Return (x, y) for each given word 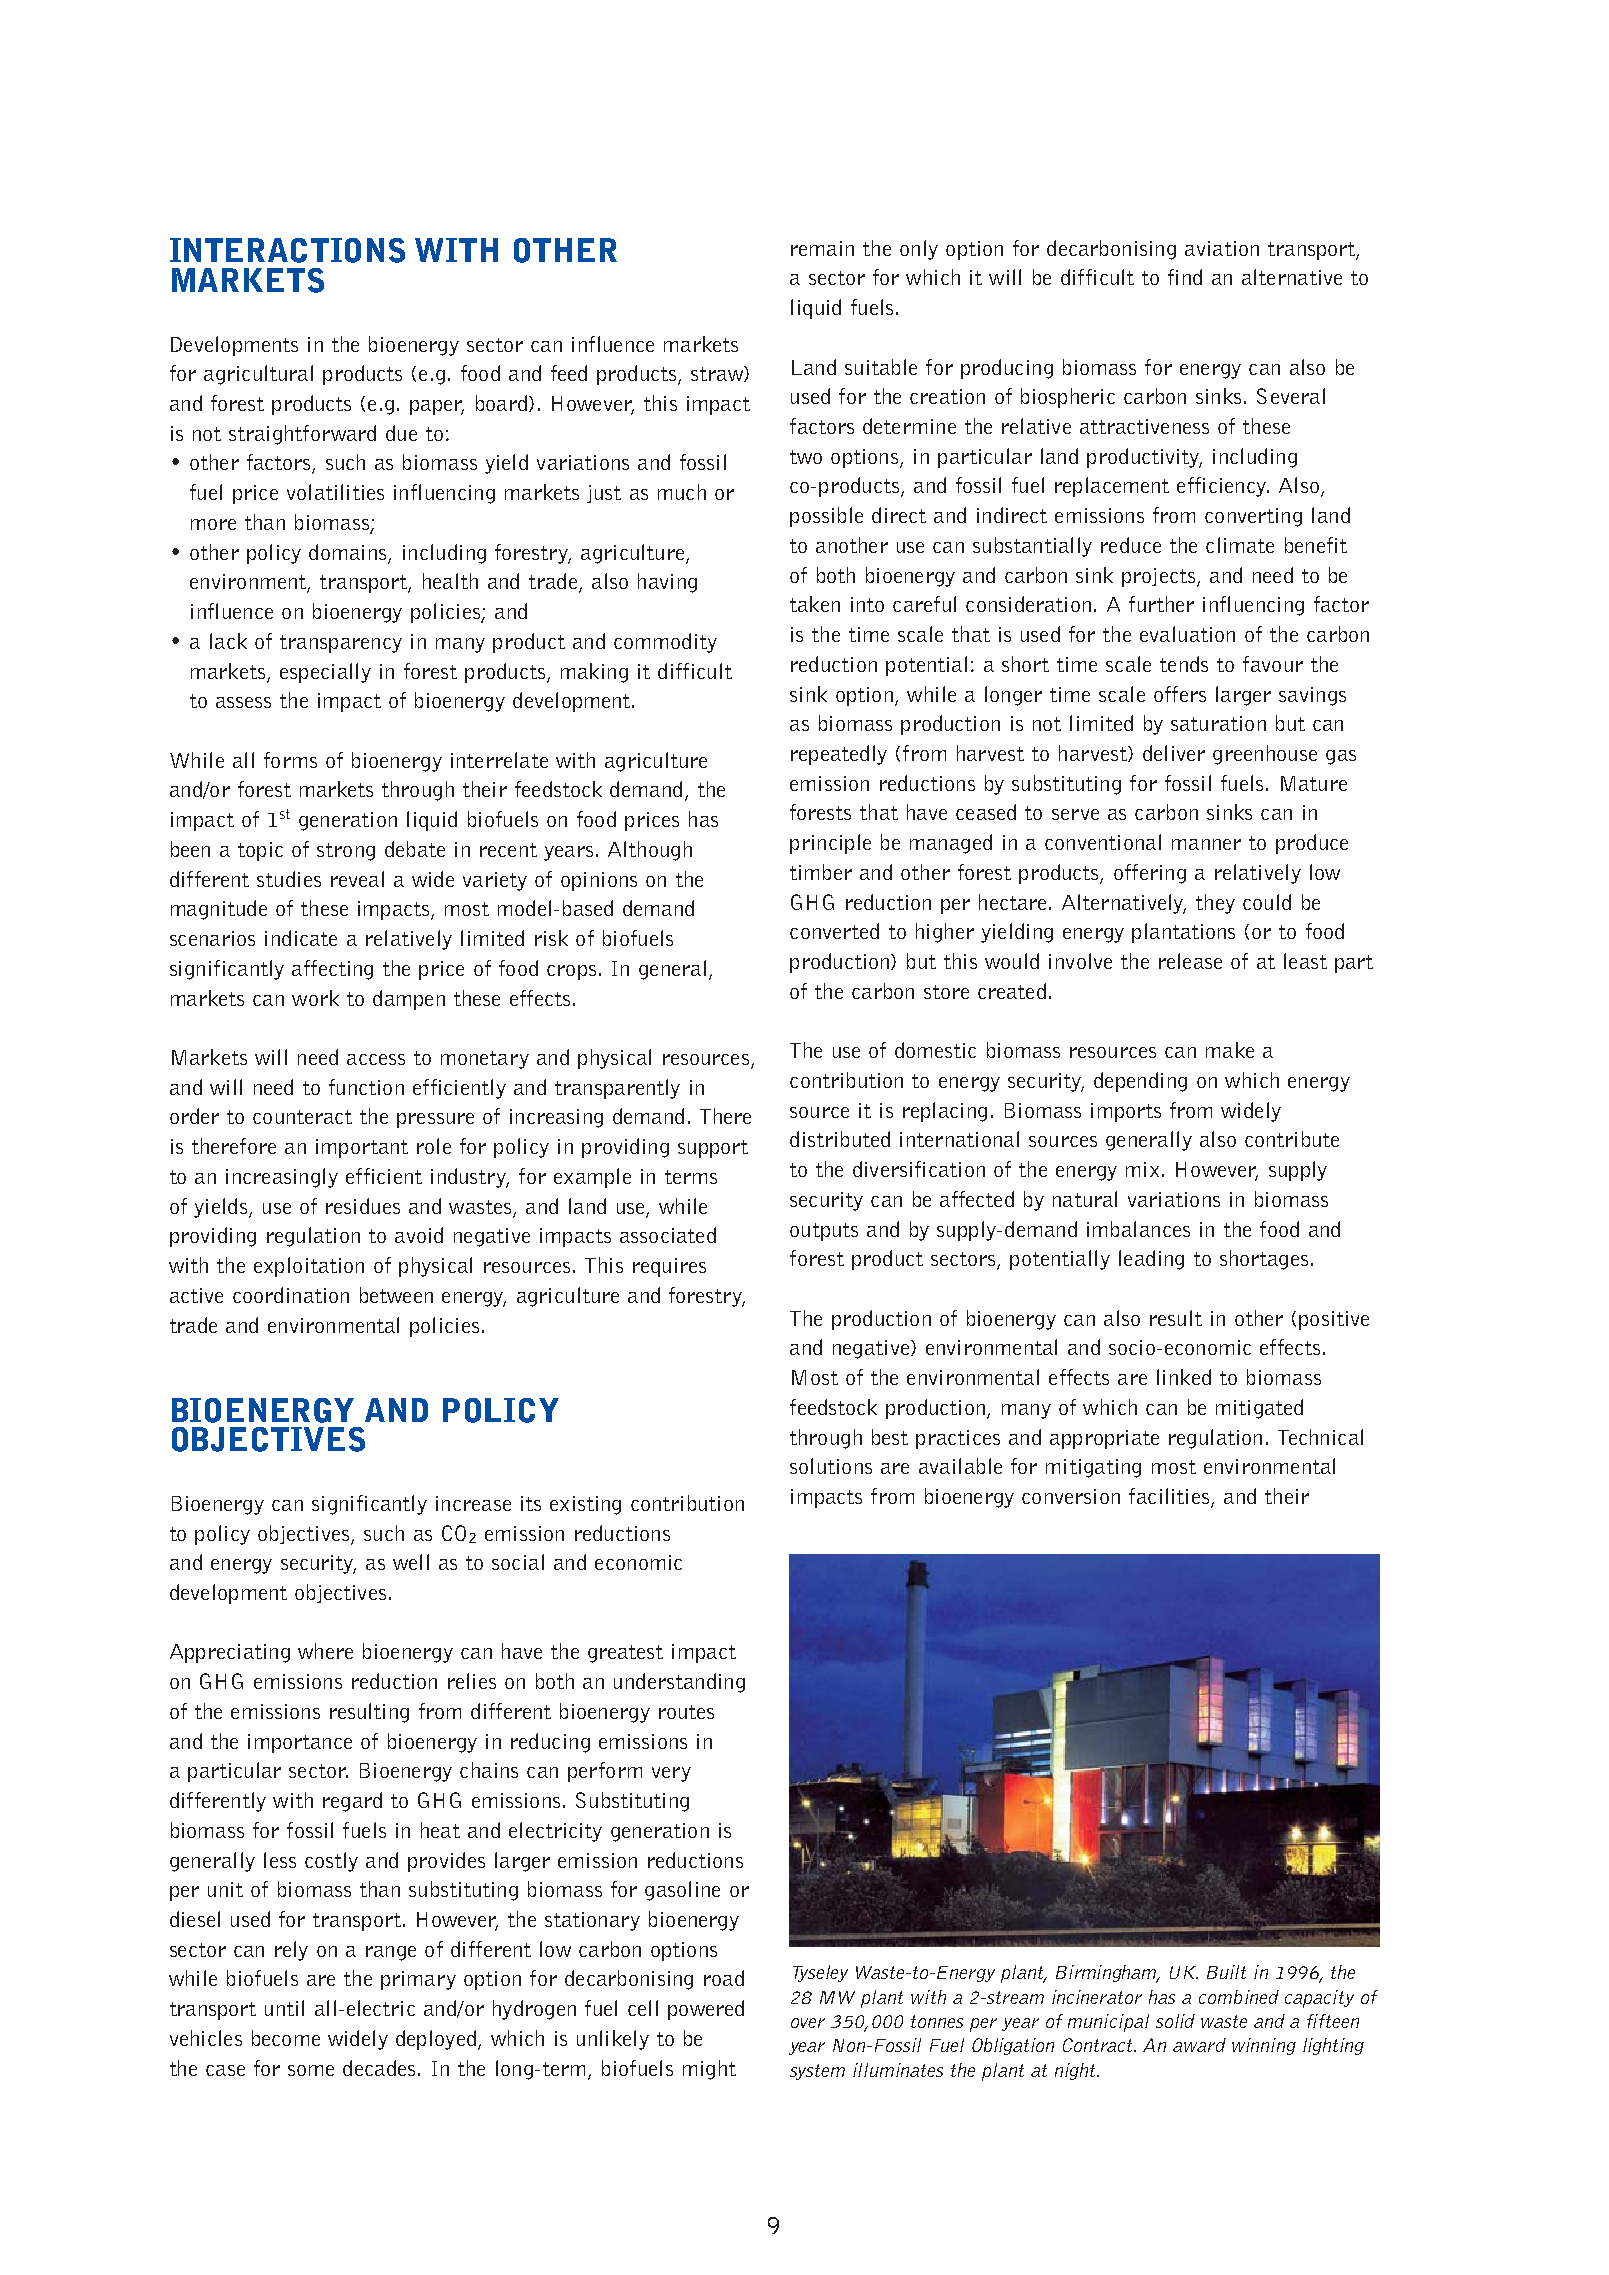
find (1185, 277)
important (362, 1148)
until (284, 2008)
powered (706, 2010)
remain (822, 248)
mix (1142, 1169)
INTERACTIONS (287, 250)
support (713, 1149)
